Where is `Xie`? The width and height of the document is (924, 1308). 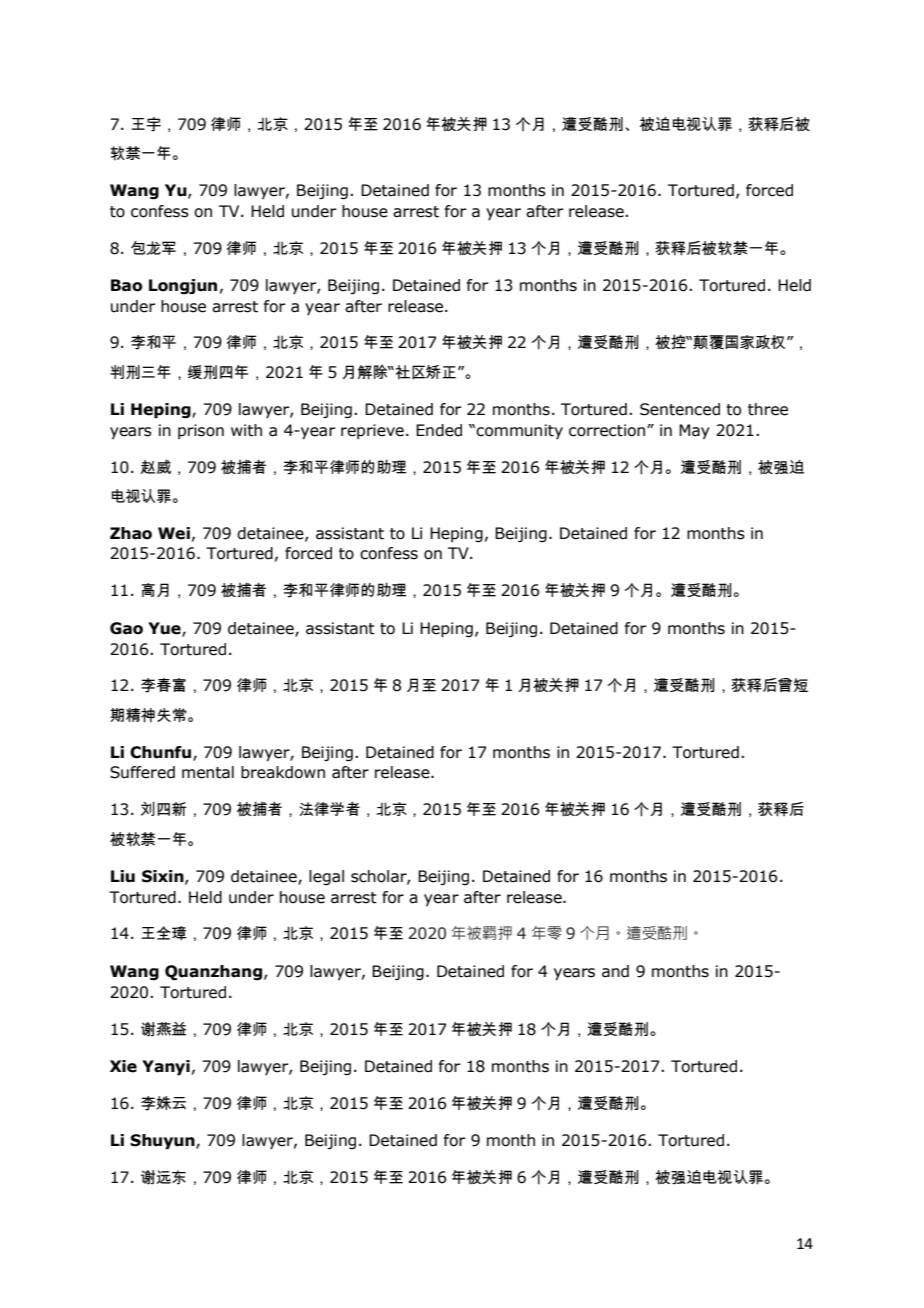
Xie is located at coordinates (123, 1066).
